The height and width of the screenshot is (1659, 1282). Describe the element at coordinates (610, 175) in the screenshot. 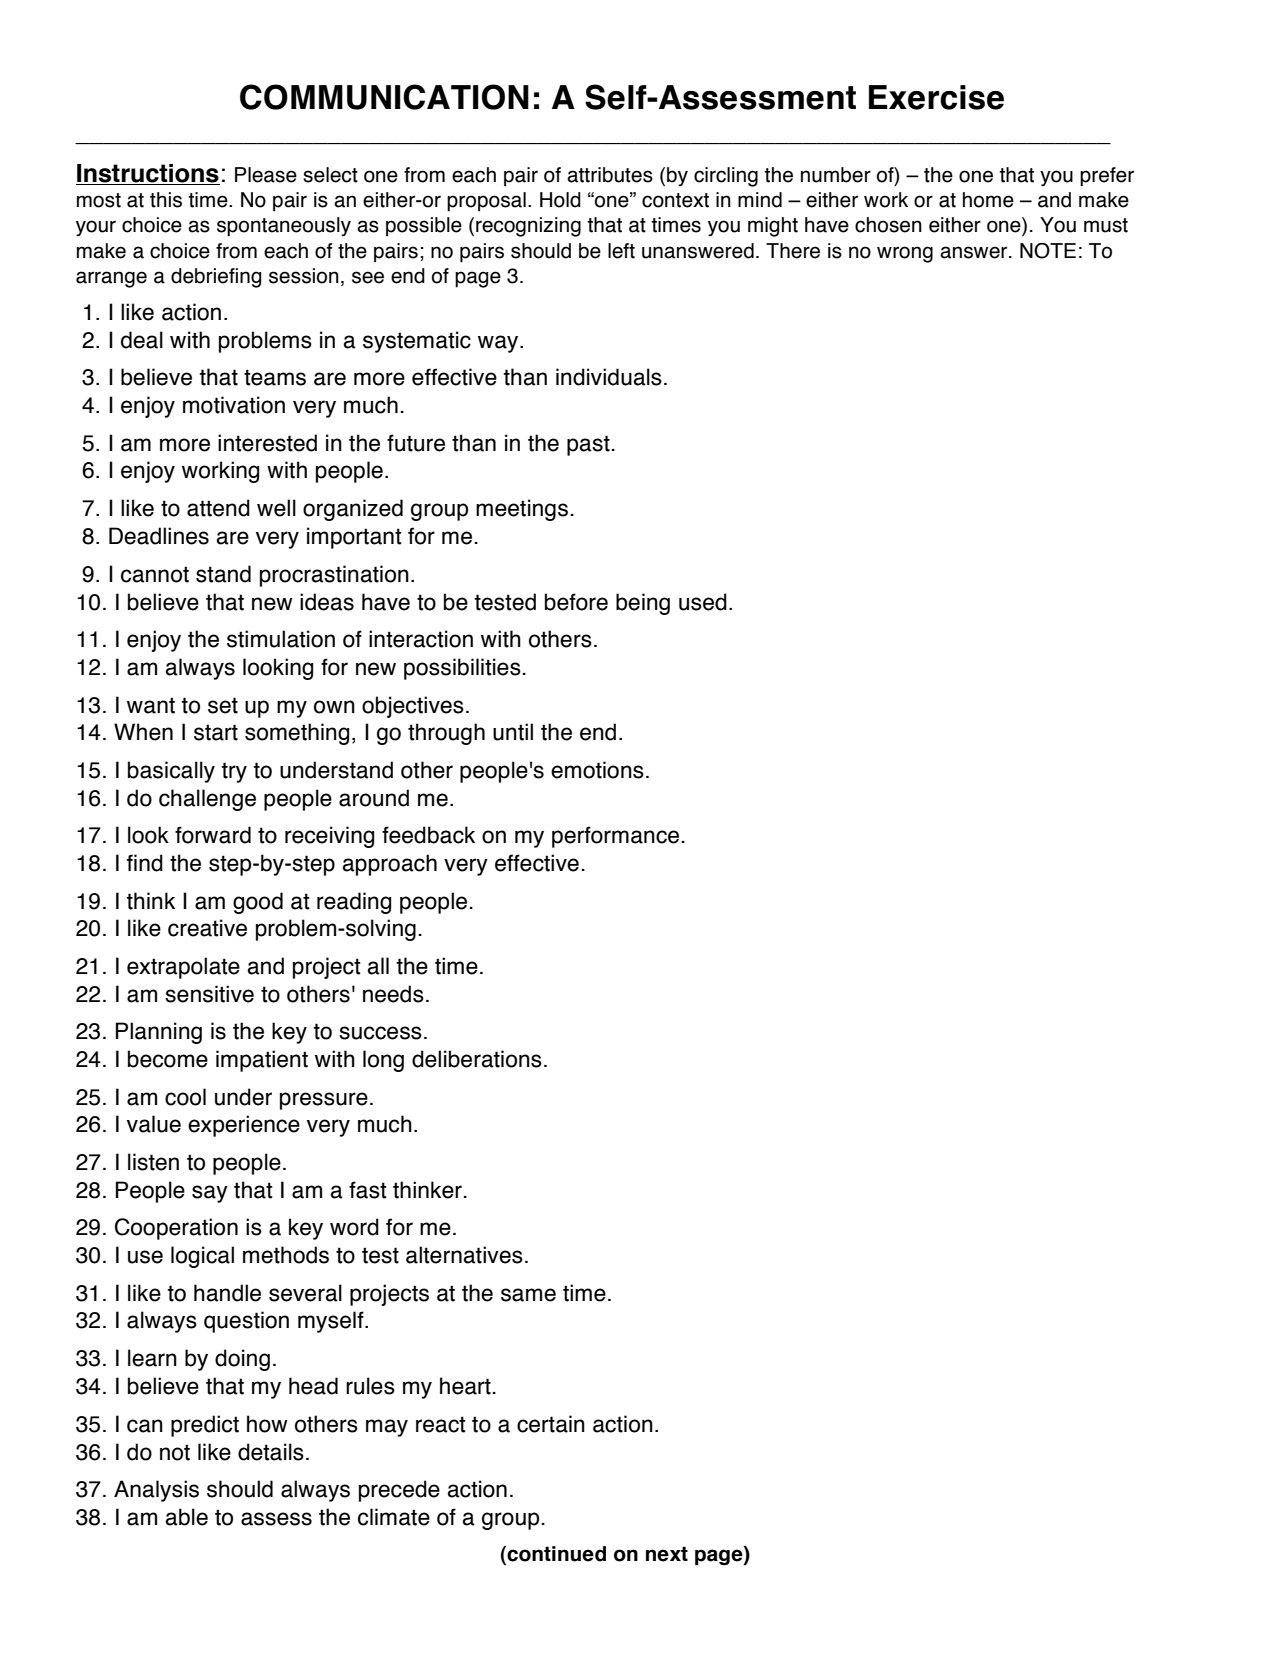

I see `attributes` at that location.
